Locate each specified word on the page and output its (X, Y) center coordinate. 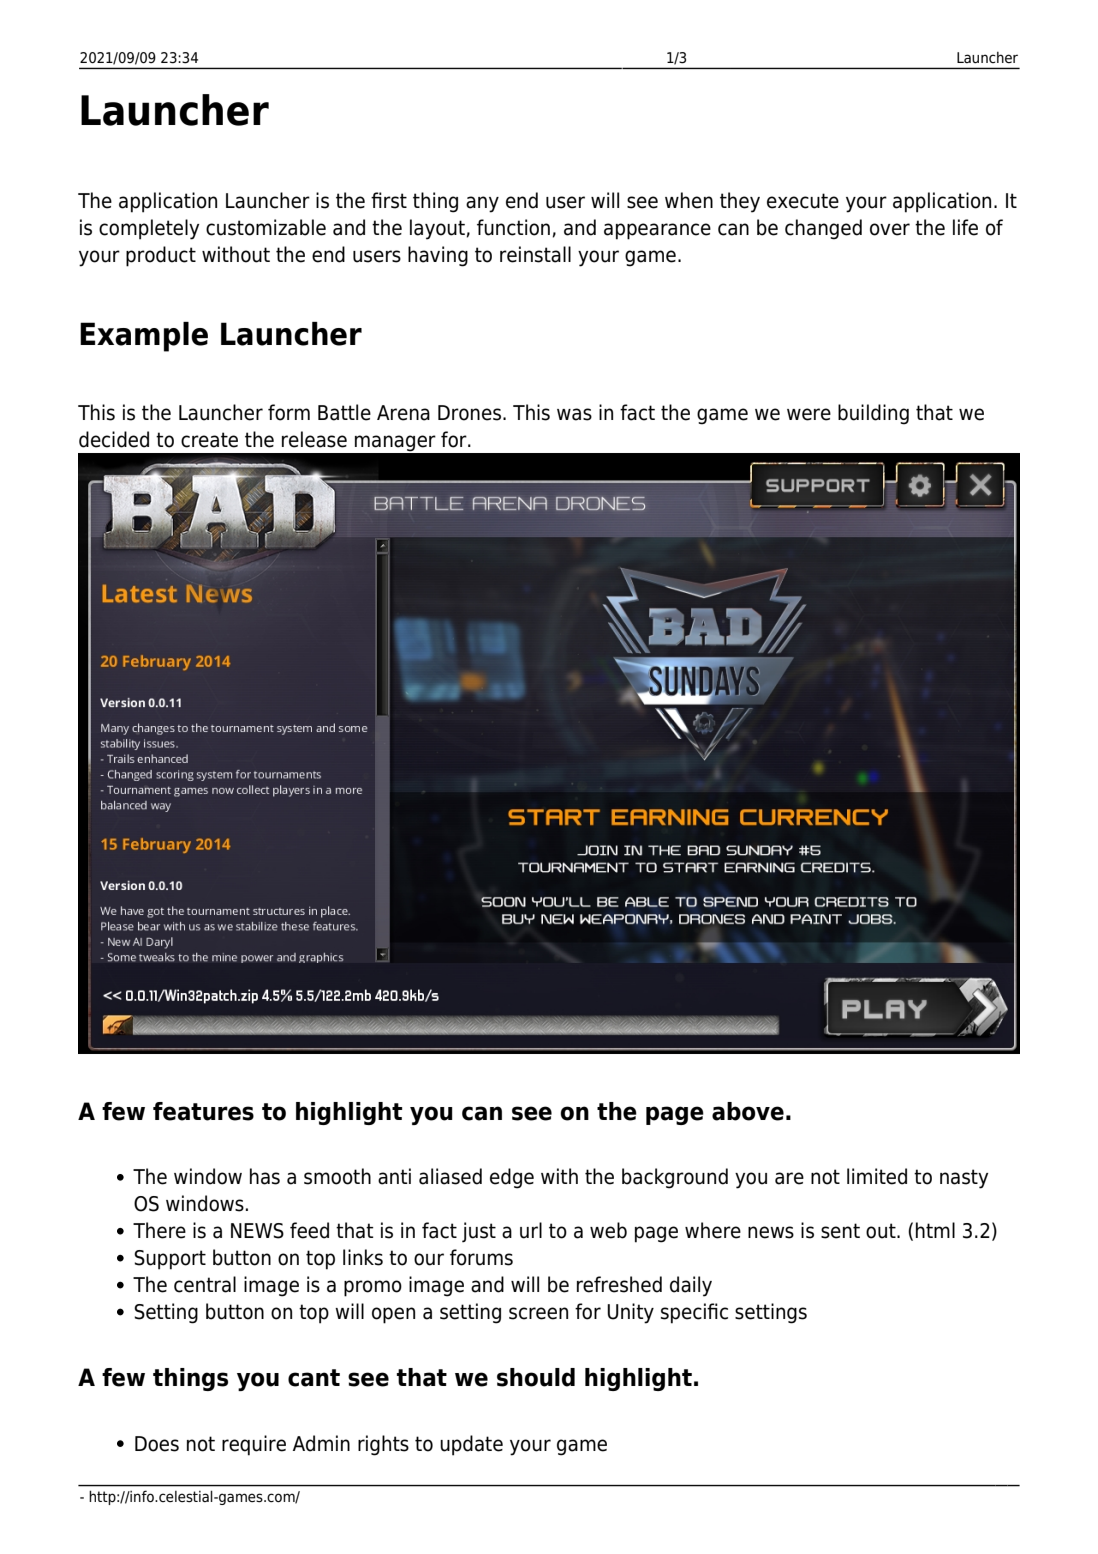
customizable (266, 227)
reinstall (535, 254)
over (890, 229)
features (203, 1111)
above (748, 1111)
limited (877, 1176)
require (254, 1445)
